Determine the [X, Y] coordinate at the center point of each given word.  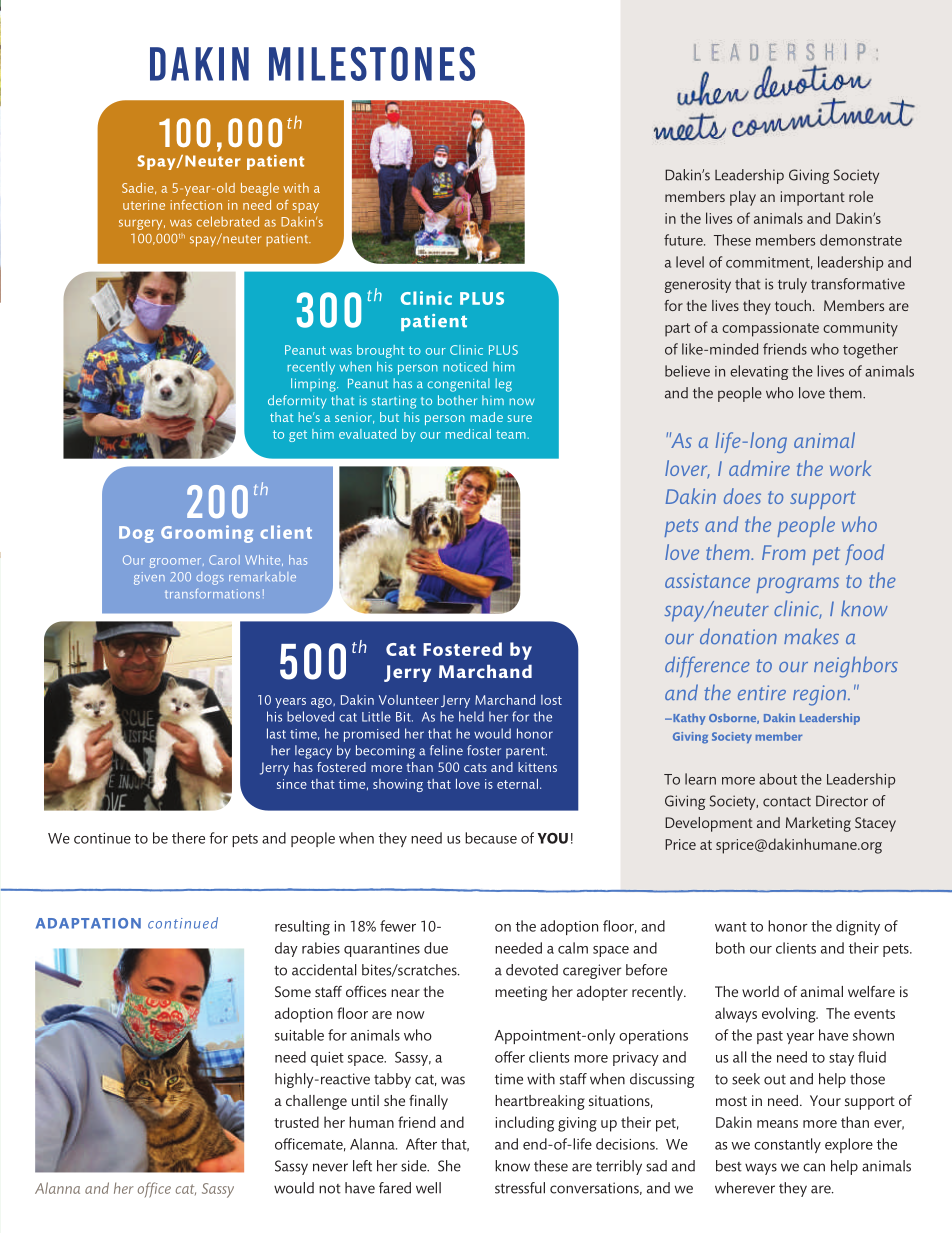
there [188, 838]
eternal [517, 784]
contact [787, 802]
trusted [296, 1122]
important [813, 198]
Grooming [207, 534]
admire [759, 468]
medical [468, 434]
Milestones [372, 64]
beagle [260, 189]
